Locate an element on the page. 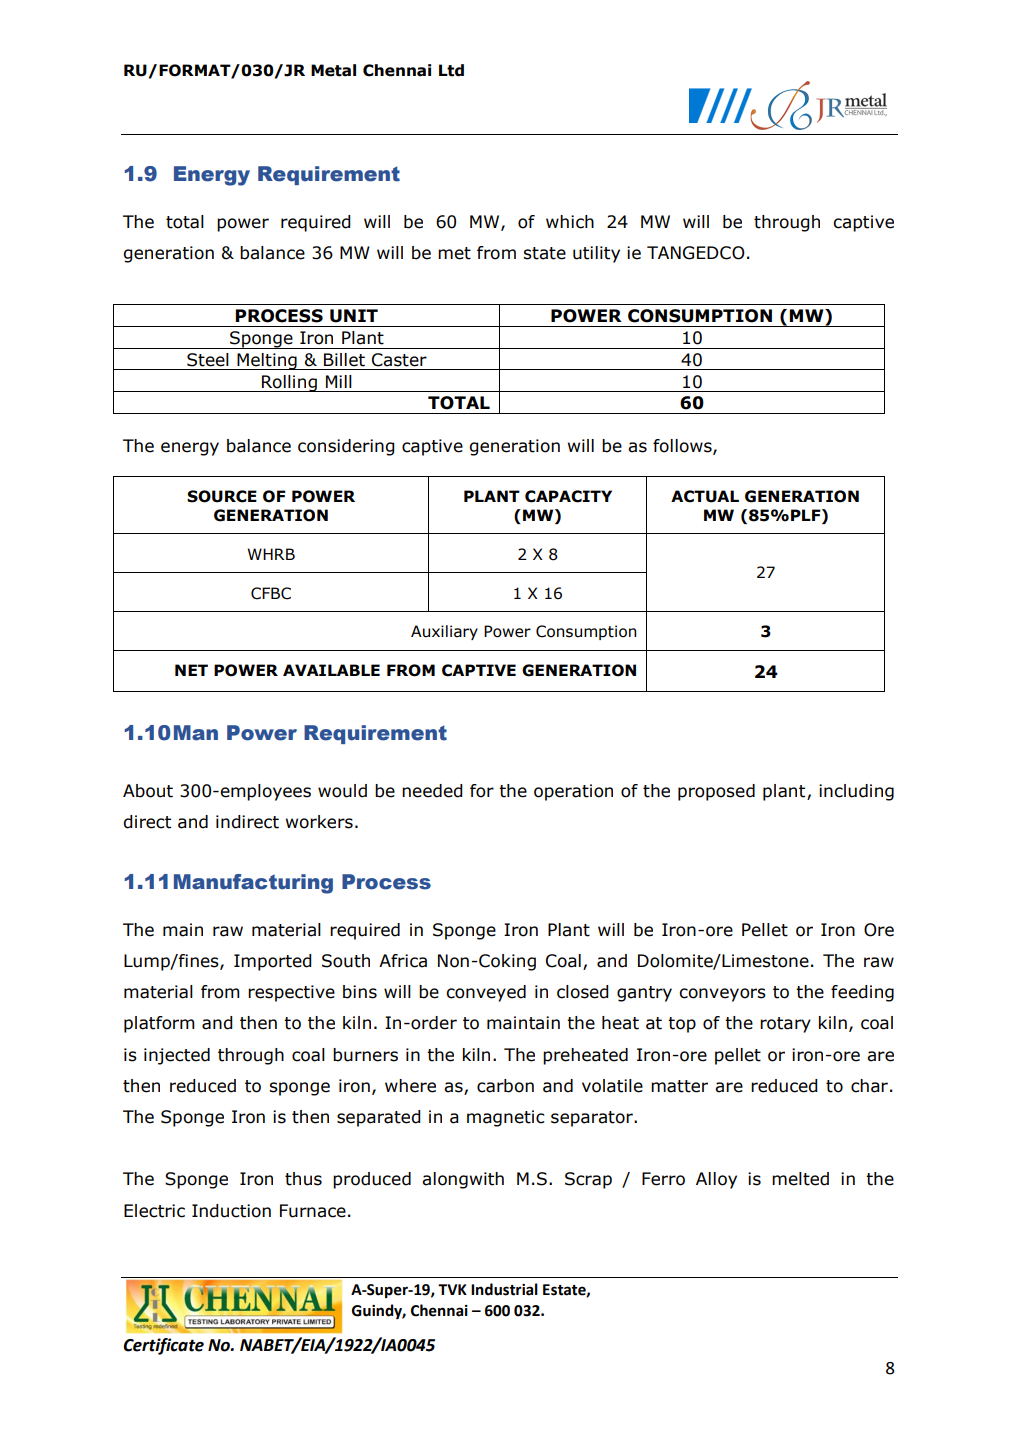  Ltd is located at coordinates (451, 70).
